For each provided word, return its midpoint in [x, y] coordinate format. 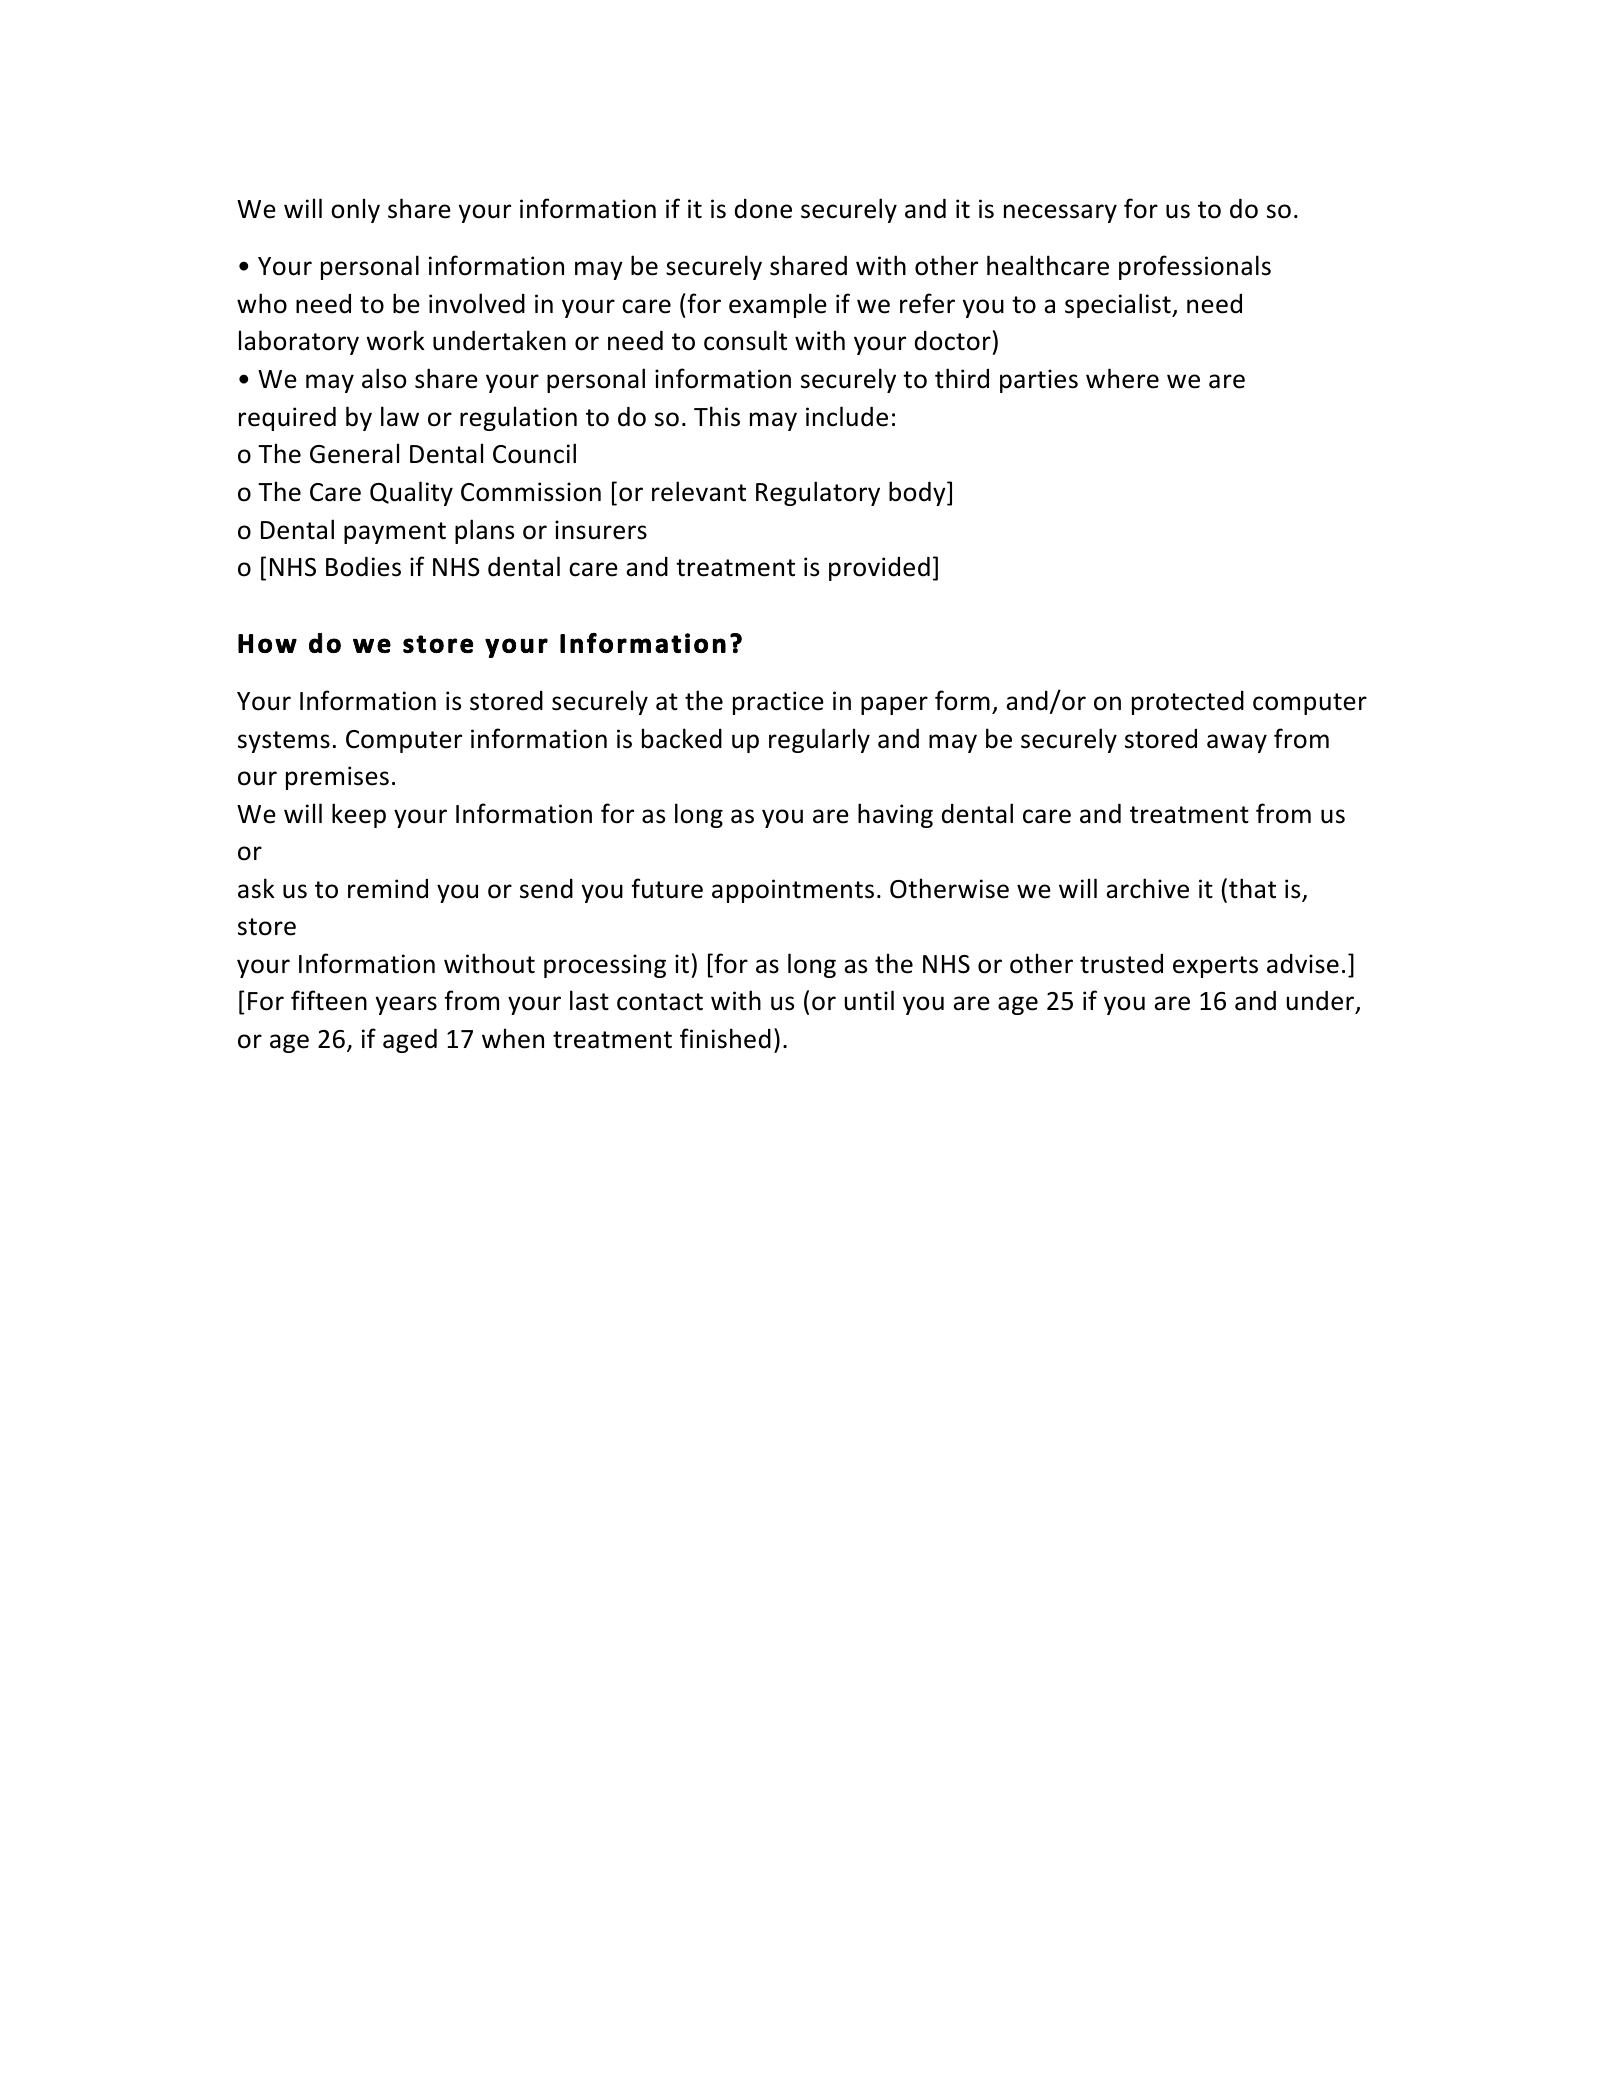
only [355, 210]
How [267, 643]
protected [1188, 703]
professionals [1195, 267]
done [763, 209]
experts [1215, 967]
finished [725, 1038]
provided [879, 568]
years [406, 1005]
